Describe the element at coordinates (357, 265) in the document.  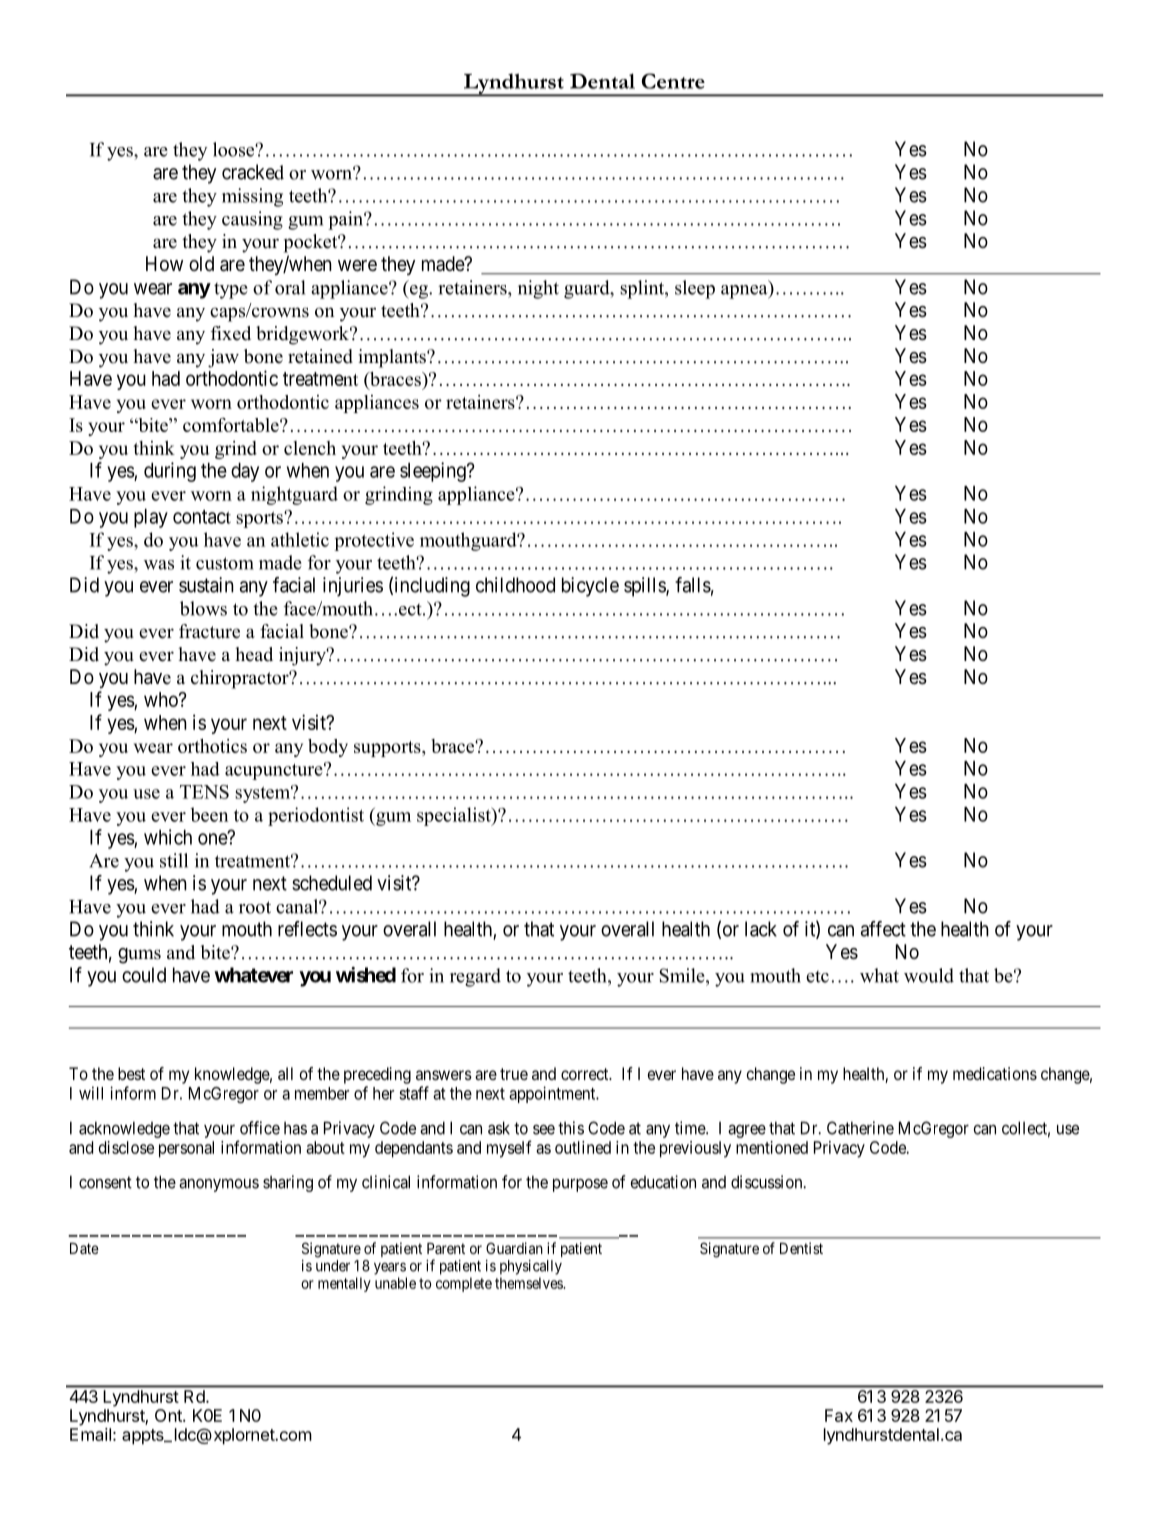
I see `were` at that location.
